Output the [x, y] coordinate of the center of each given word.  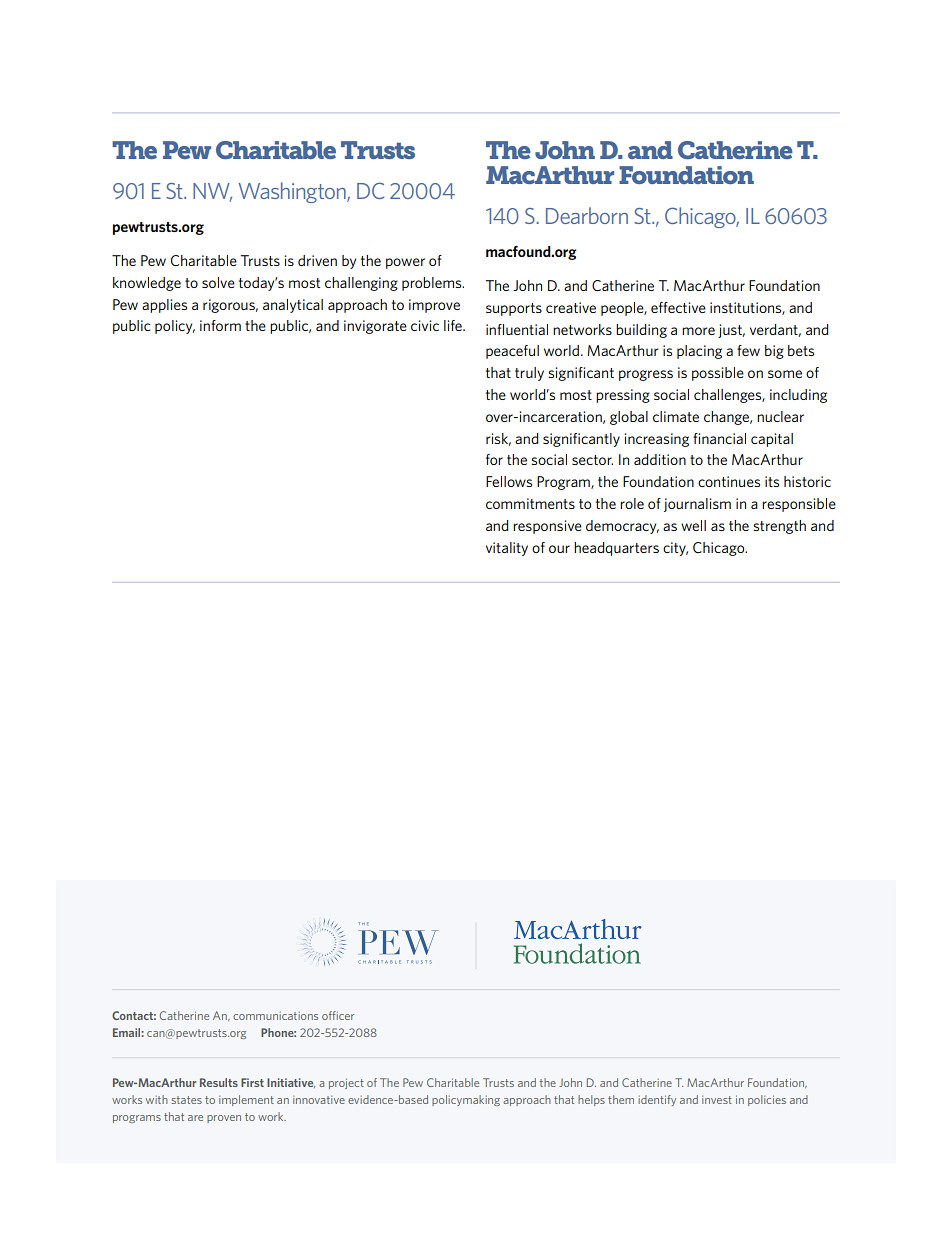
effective [678, 307]
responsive [547, 527]
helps [591, 1100]
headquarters [616, 549]
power [405, 263]
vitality [507, 549]
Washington [293, 192]
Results [219, 1082]
